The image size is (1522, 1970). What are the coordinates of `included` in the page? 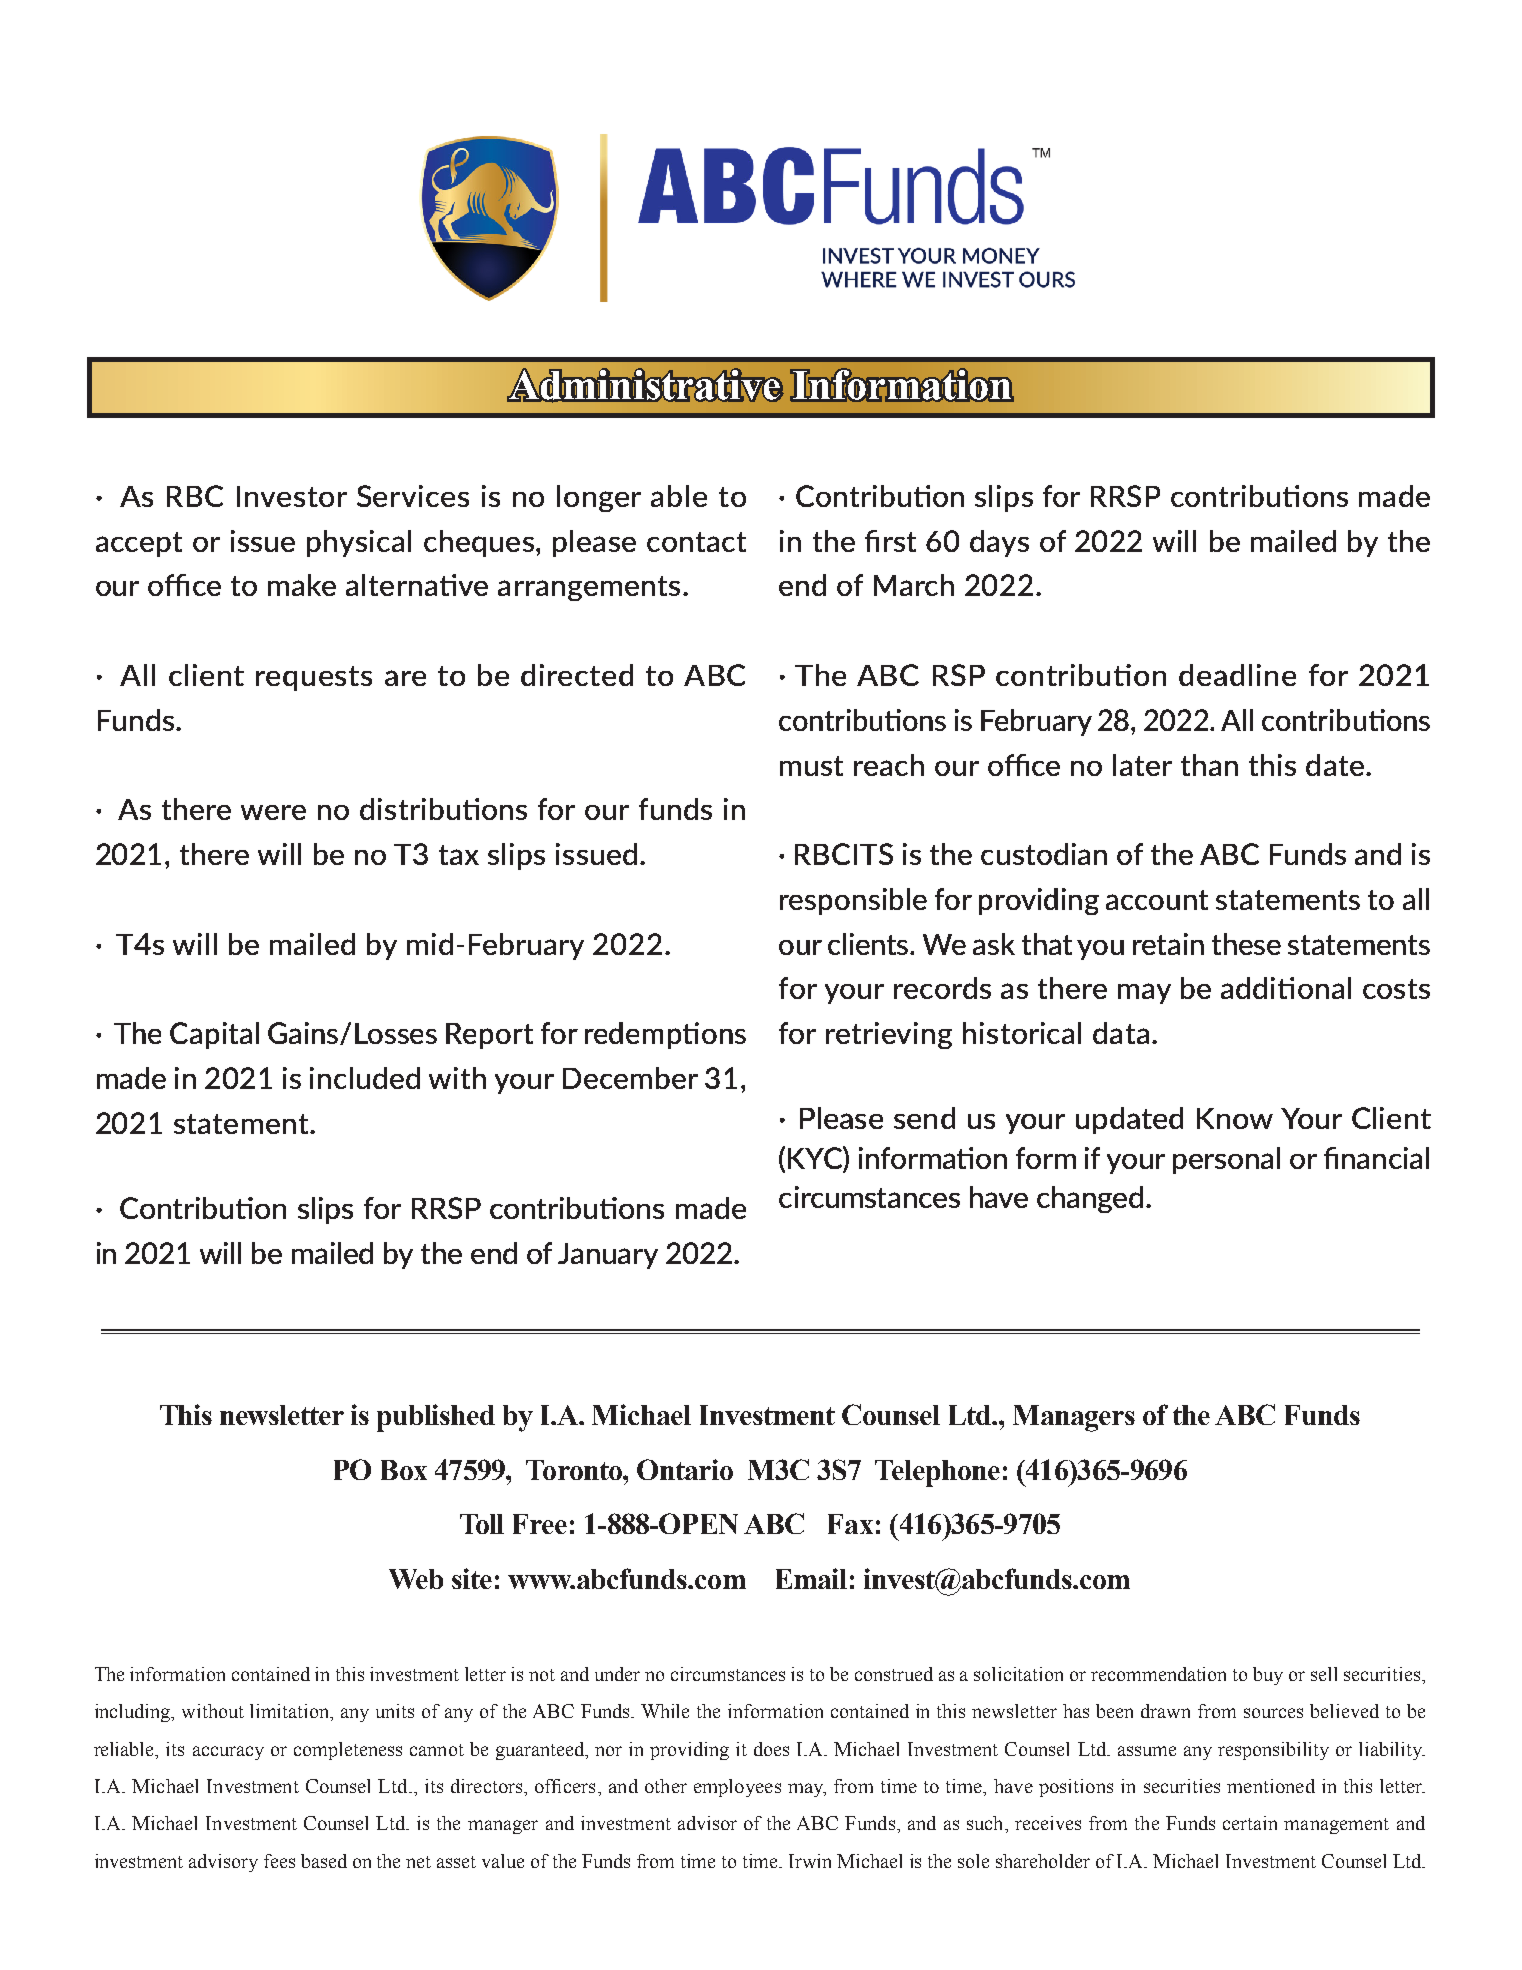 It's located at (365, 1078).
